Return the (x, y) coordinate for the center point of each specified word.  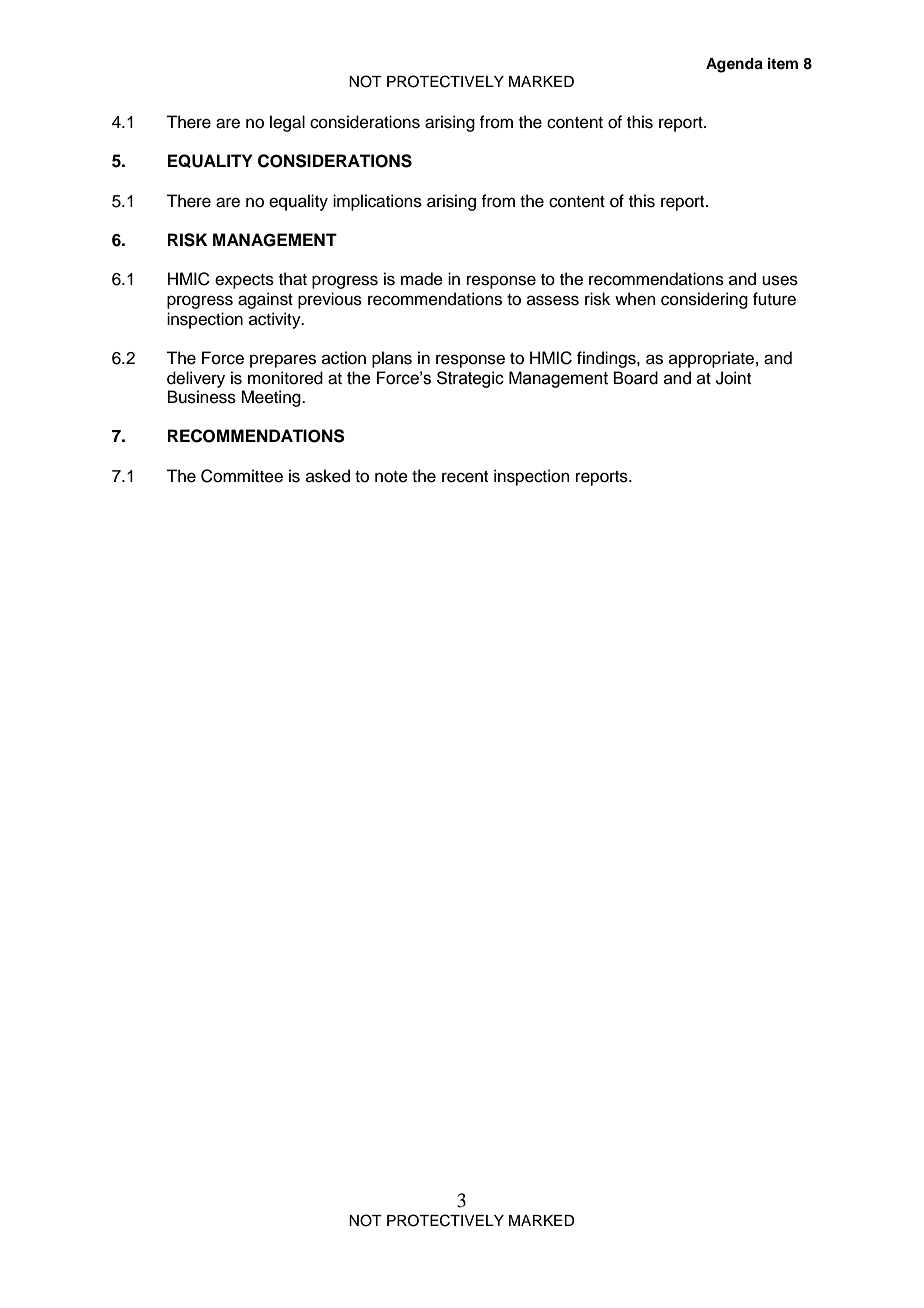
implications (377, 202)
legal (287, 123)
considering (704, 300)
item (783, 63)
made (422, 279)
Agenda (734, 65)
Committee (242, 476)
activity (276, 320)
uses (780, 280)
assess (553, 300)
